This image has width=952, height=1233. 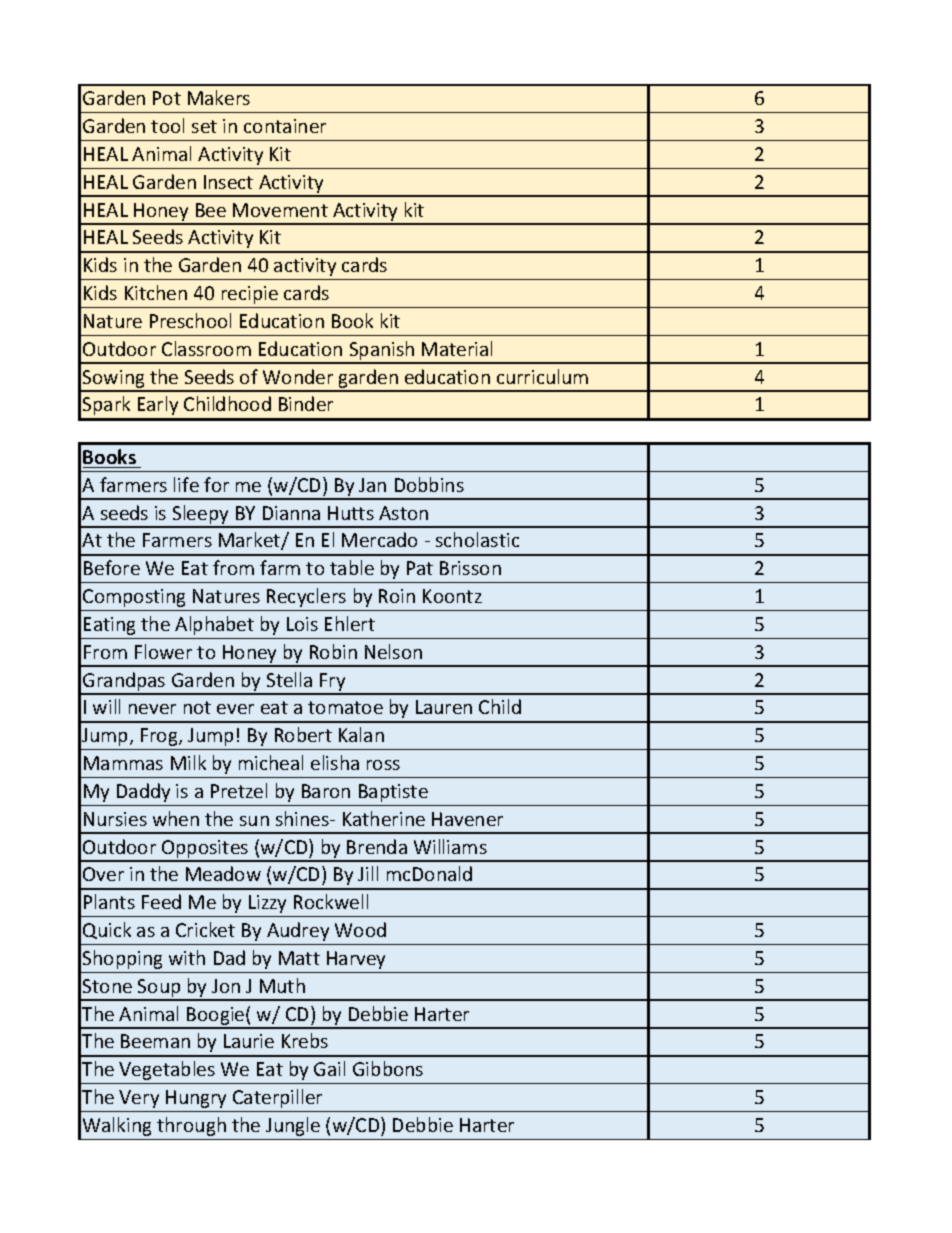 What do you see at coordinates (134, 598) in the image?
I see `Composting` at bounding box center [134, 598].
